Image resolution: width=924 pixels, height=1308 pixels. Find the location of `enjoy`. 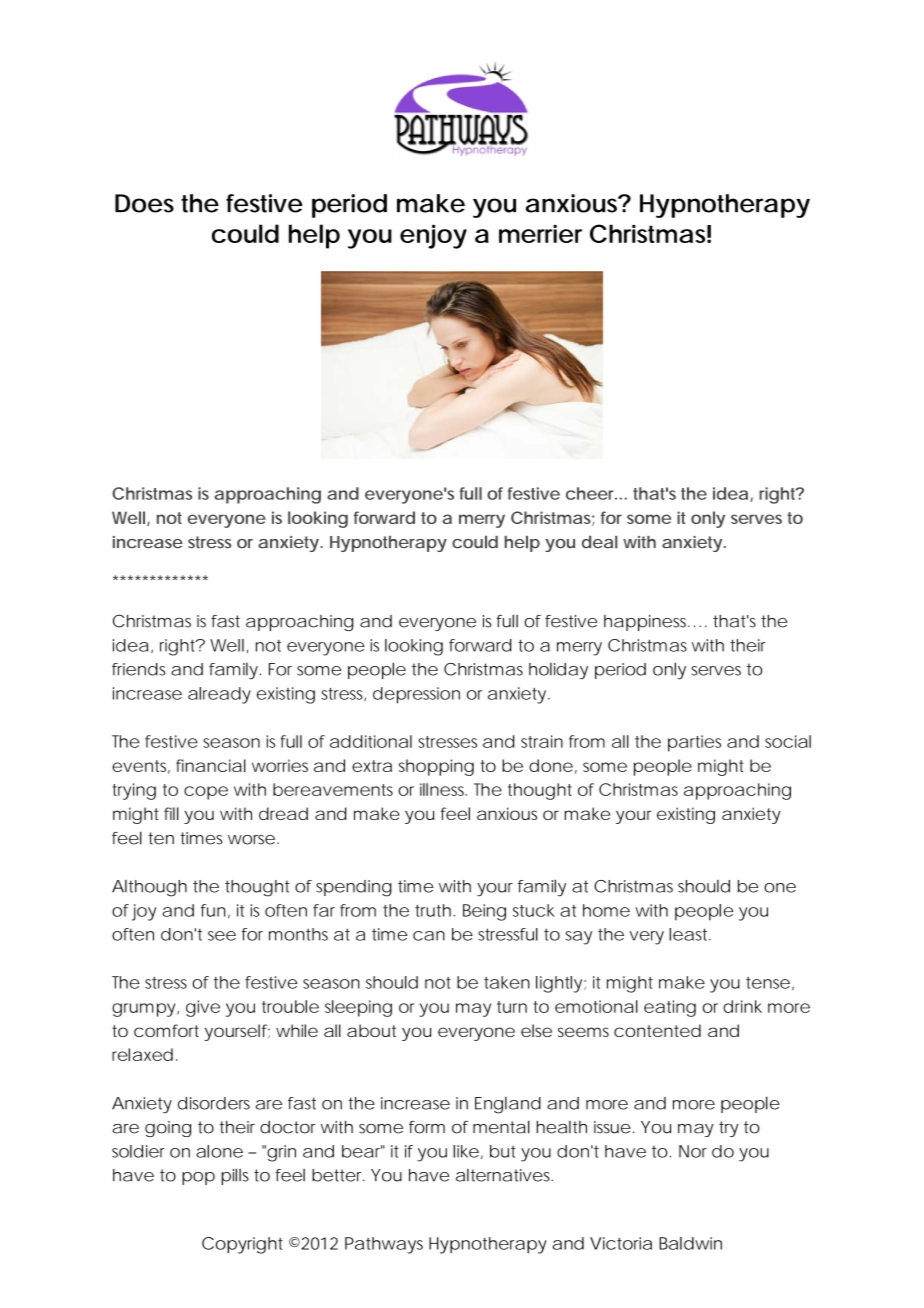

enjoy is located at coordinates (433, 236).
